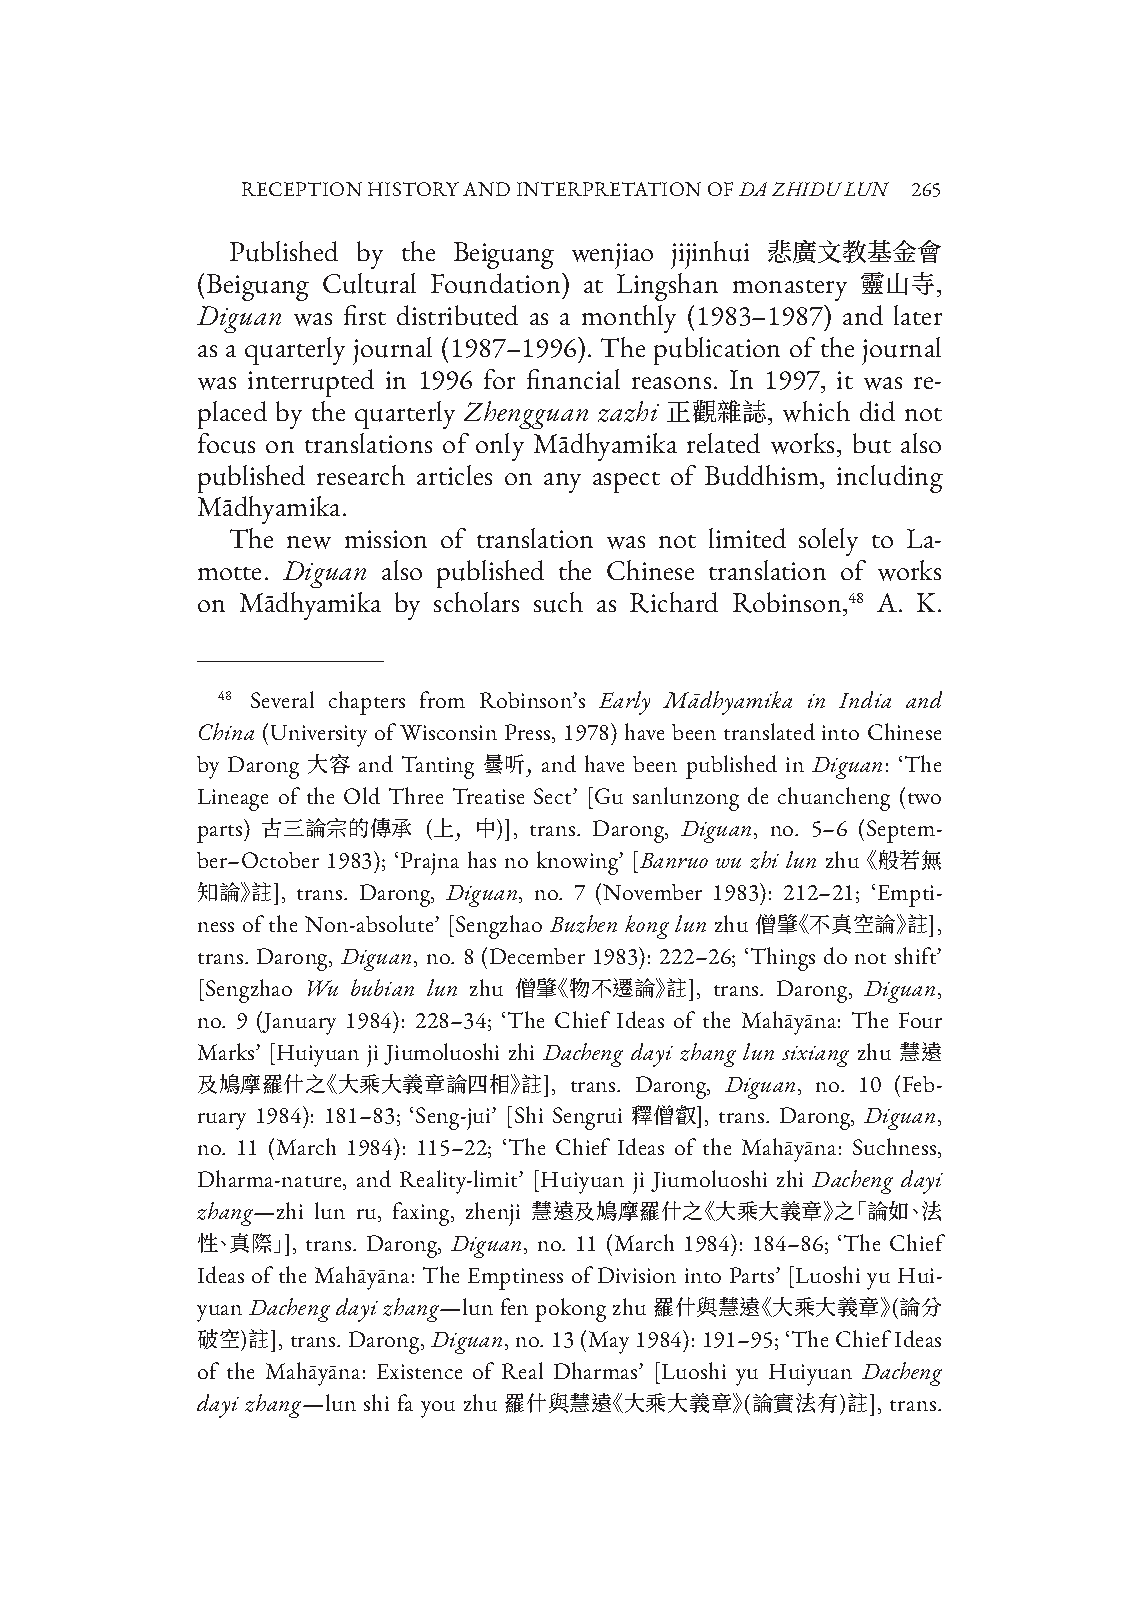 This image has width=1140, height=1610. What do you see at coordinates (609, 1342) in the image?
I see `May` at bounding box center [609, 1342].
